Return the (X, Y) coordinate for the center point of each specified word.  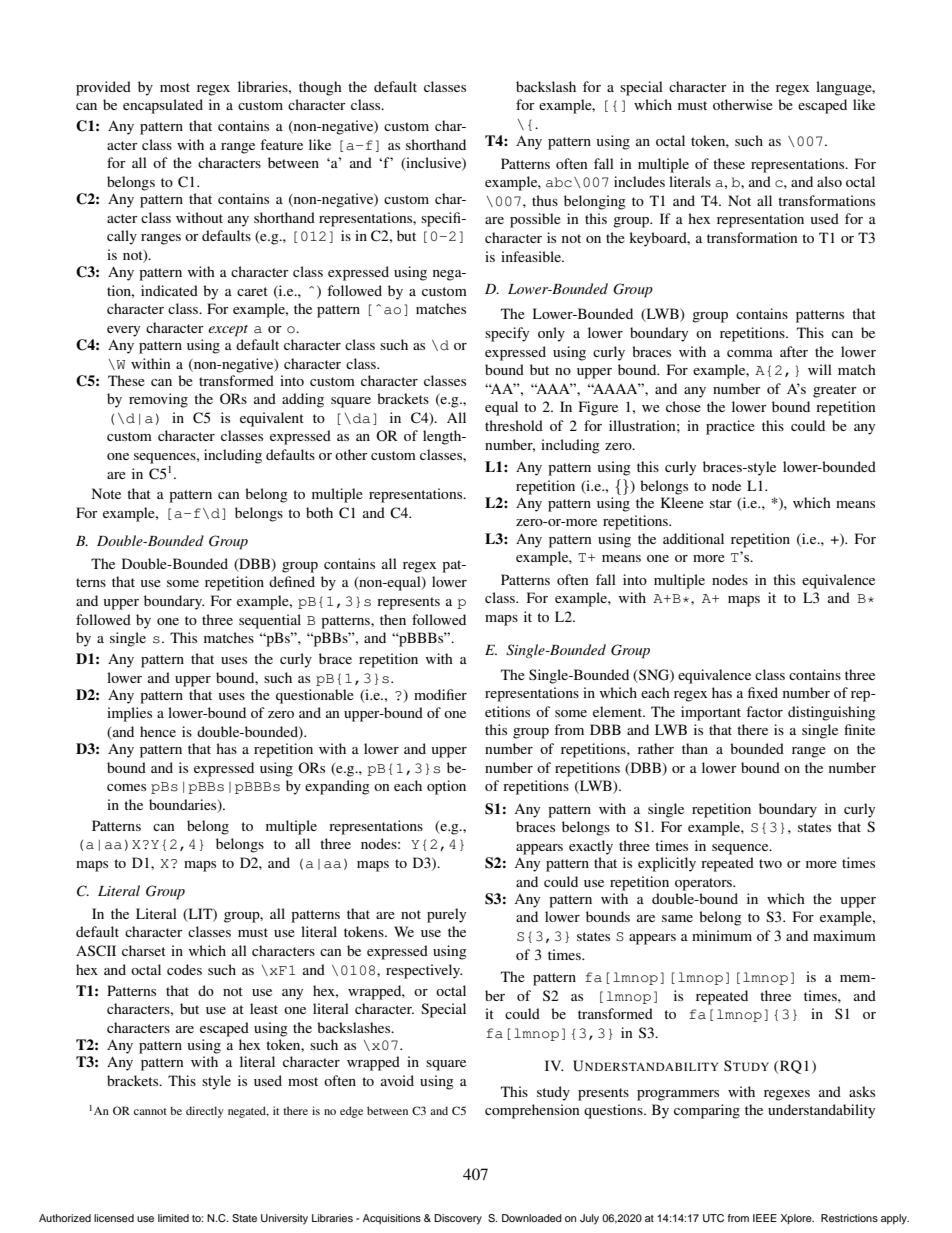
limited (173, 1218)
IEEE (765, 1218)
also (829, 181)
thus (545, 200)
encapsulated (163, 106)
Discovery (458, 1219)
